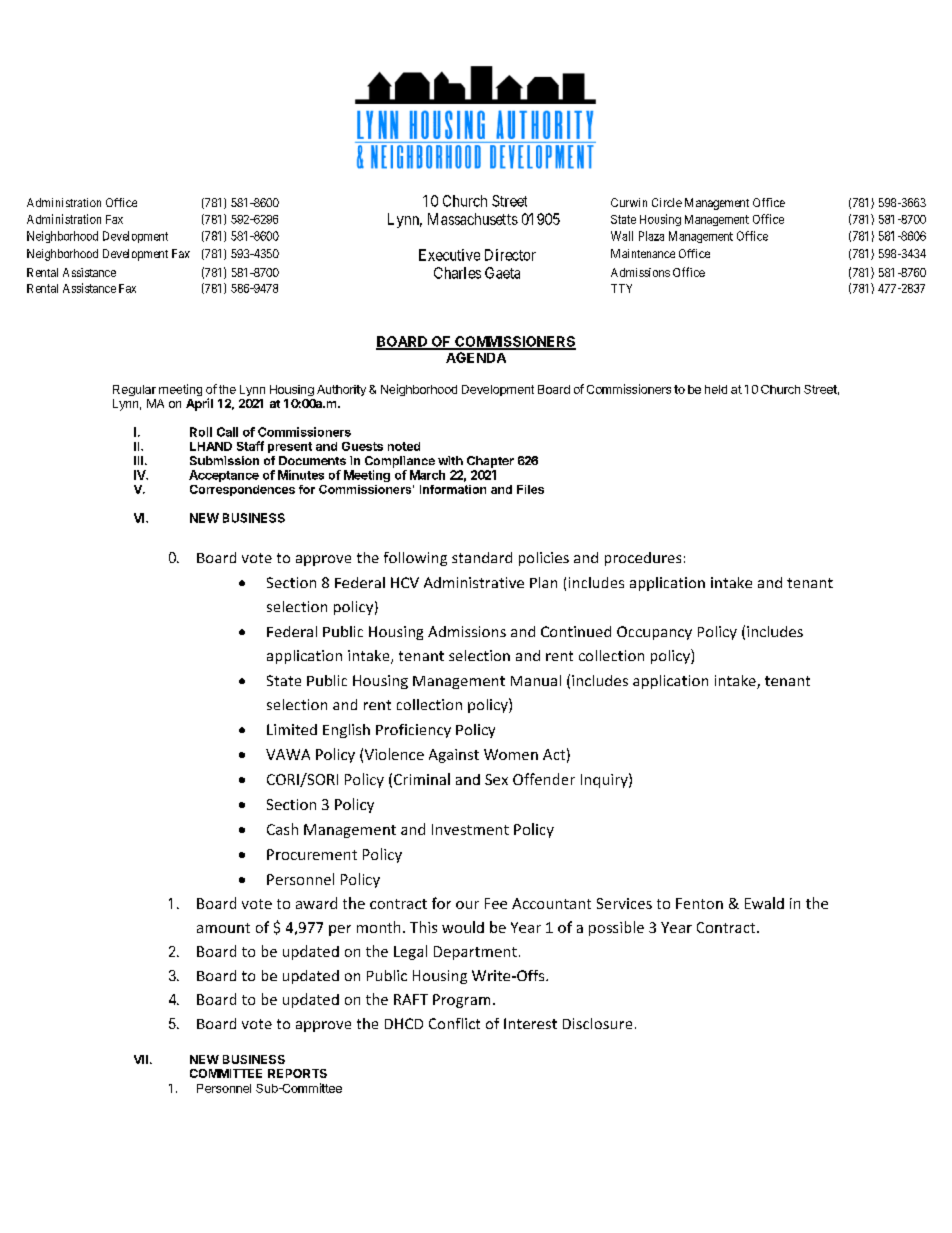 Image resolution: width=952 pixels, height=1233 pixels. Describe the element at coordinates (141, 1059) in the image. I see `VII` at that location.
